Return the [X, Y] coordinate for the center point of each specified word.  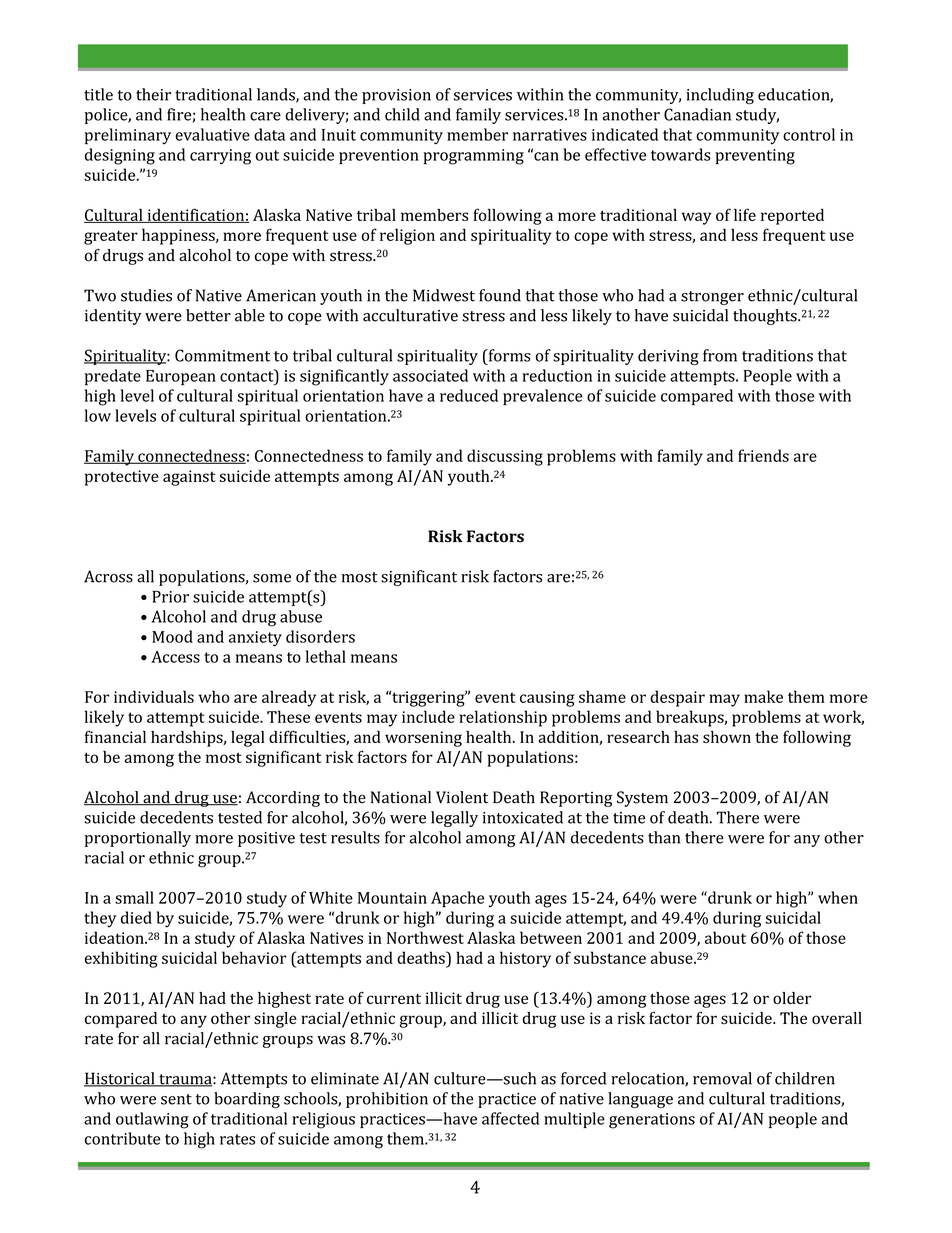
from [720, 355]
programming [473, 157]
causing [547, 699]
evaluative [212, 134]
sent [176, 1099]
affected [510, 1118]
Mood [172, 636]
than [664, 837]
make [763, 696]
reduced [469, 395]
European [181, 377]
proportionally [138, 839]
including [720, 96]
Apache [457, 899]
